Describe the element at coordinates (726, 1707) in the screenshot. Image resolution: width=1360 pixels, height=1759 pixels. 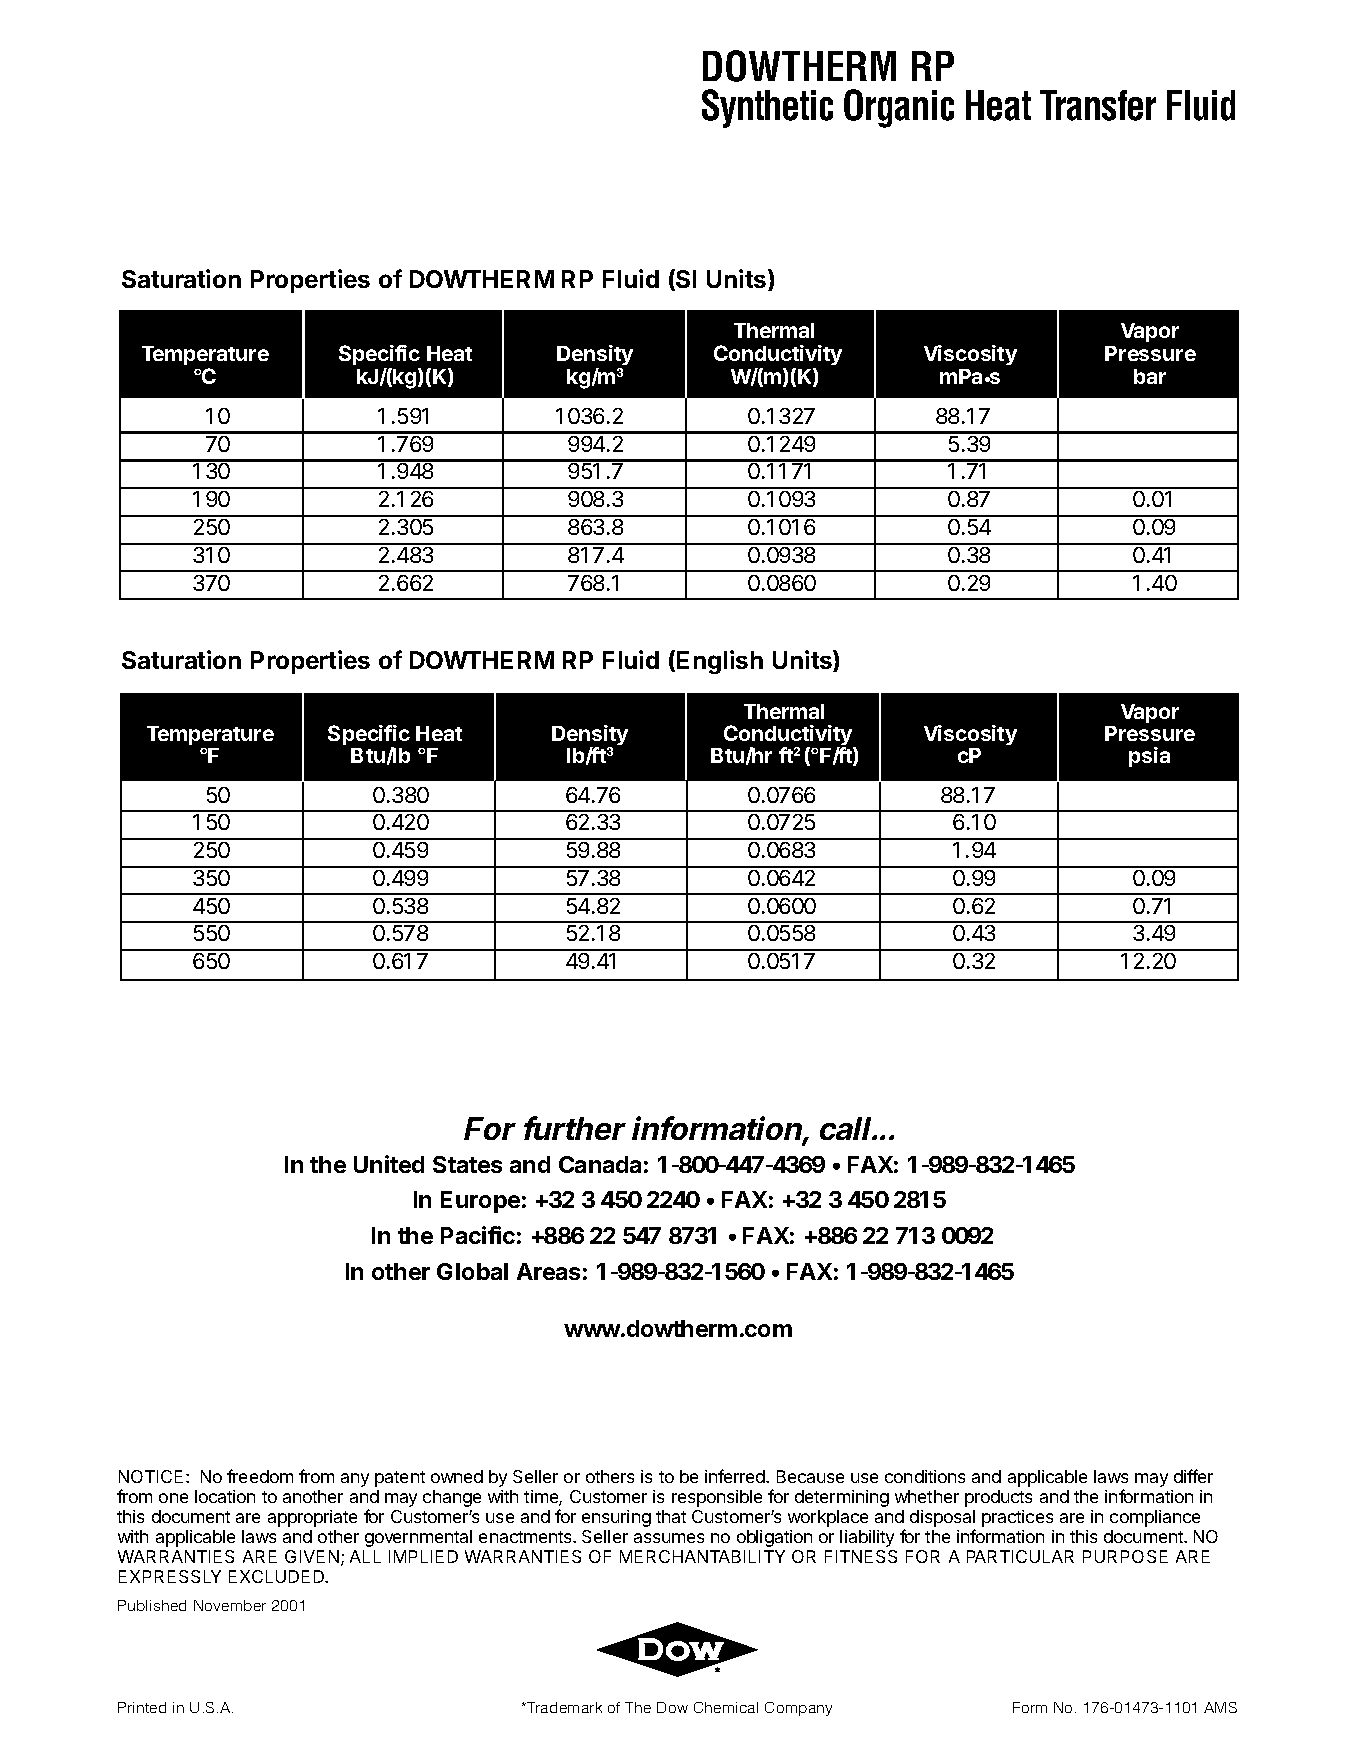
I see `Chemical` at that location.
